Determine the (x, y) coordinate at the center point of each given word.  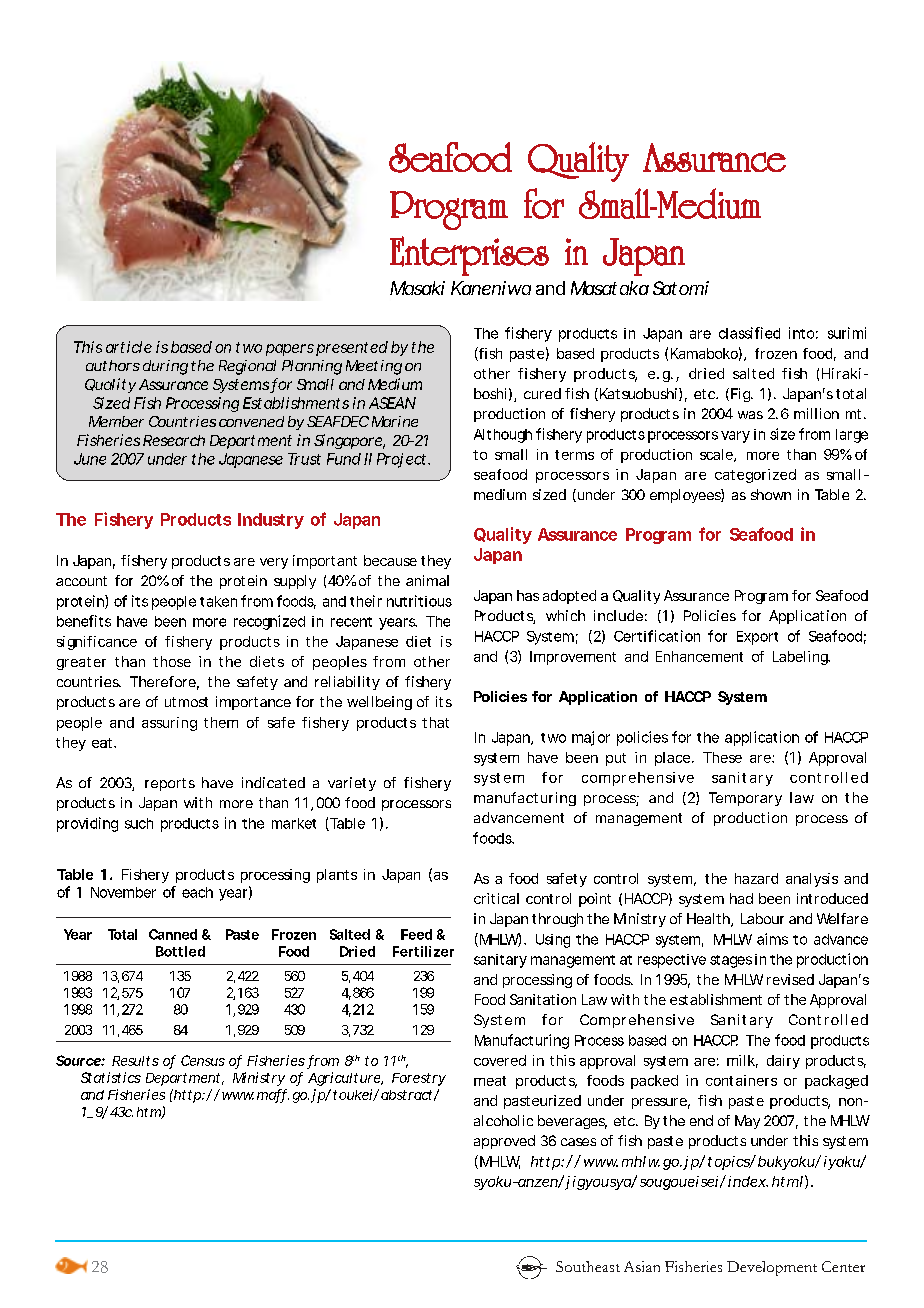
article (129, 347)
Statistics (111, 1077)
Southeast (588, 1266)
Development (772, 1268)
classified (749, 333)
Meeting (374, 367)
